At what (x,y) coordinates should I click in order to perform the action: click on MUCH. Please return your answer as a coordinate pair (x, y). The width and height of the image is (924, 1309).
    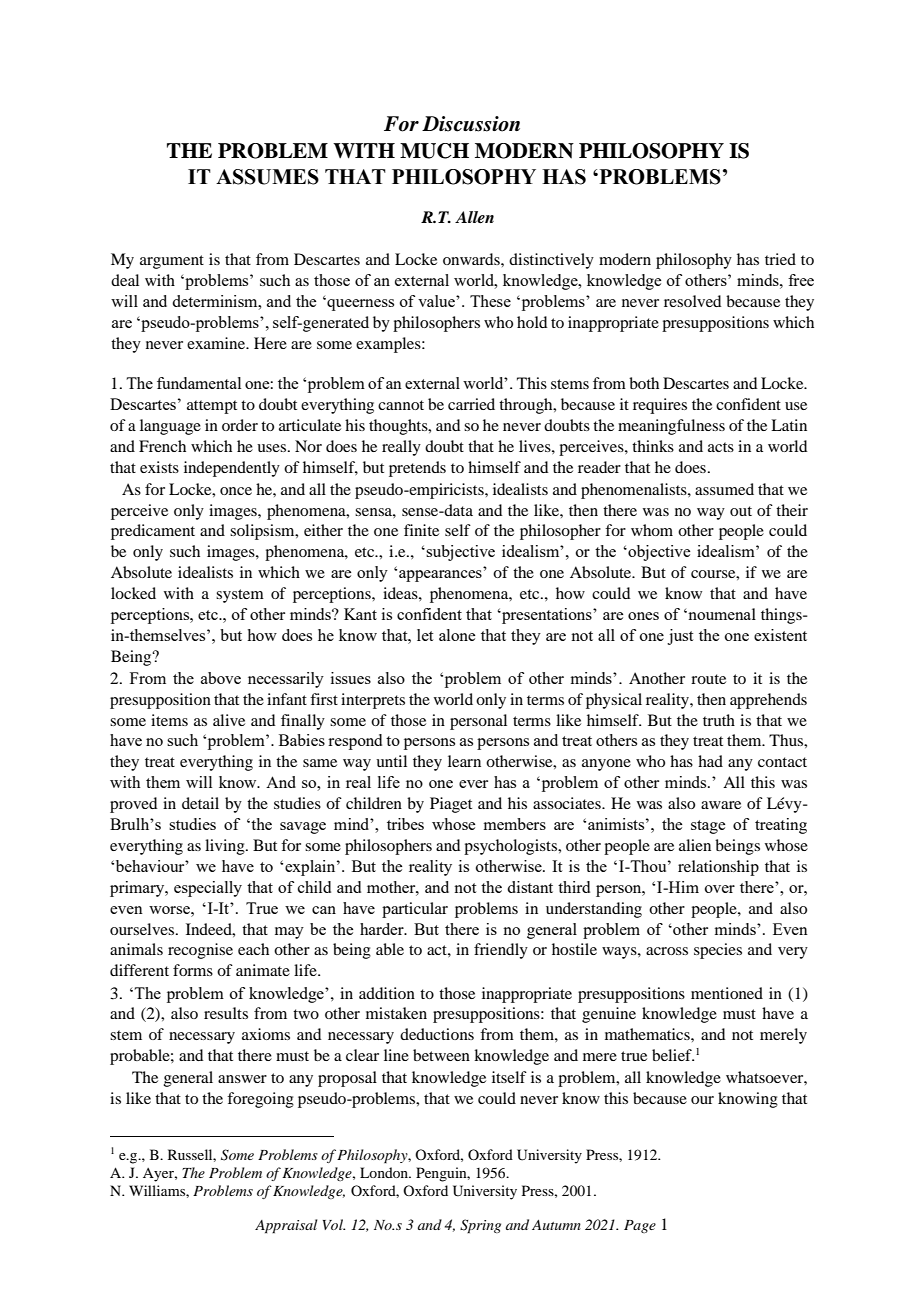
    Looking at the image, I should click on (434, 151).
